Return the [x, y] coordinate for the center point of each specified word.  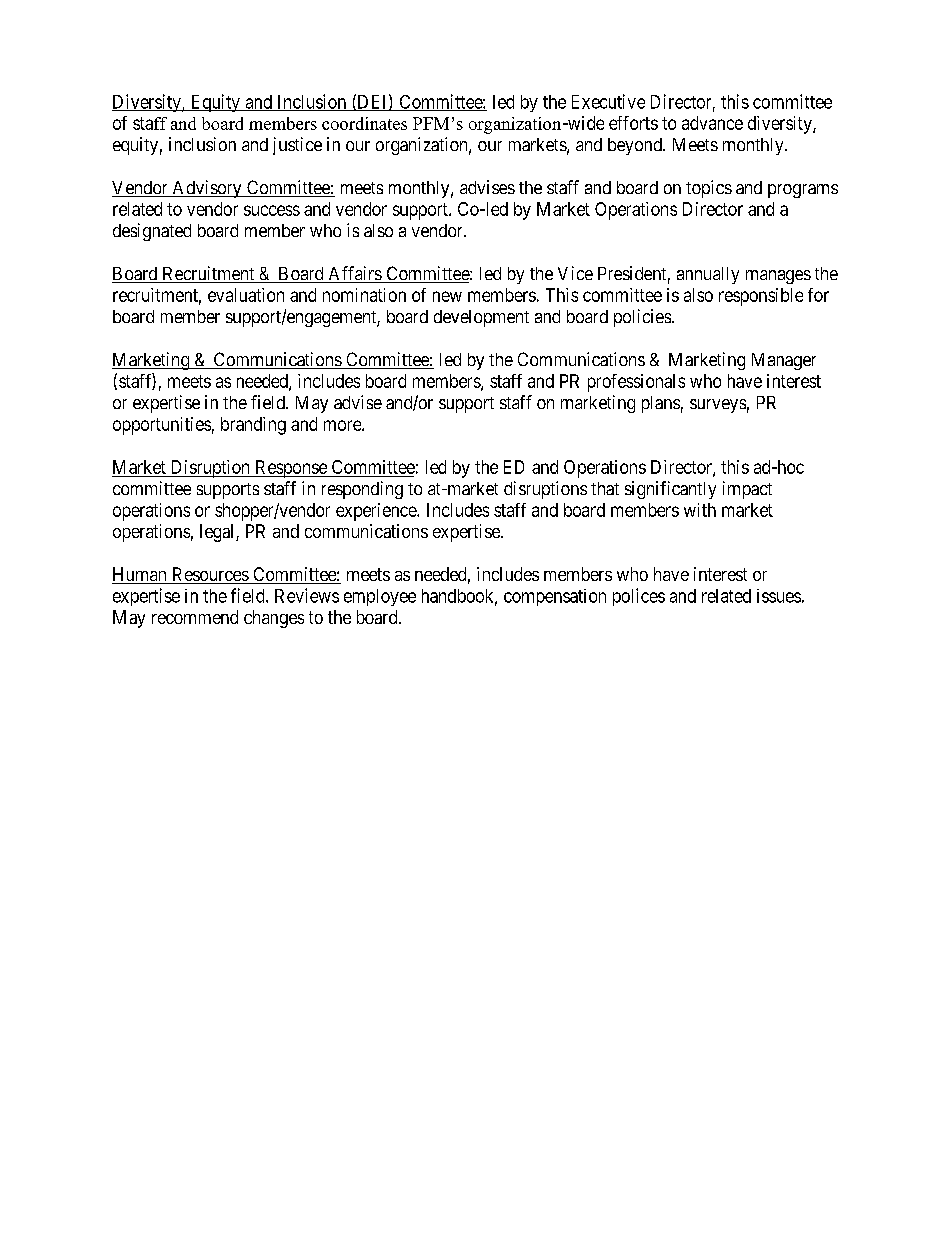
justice [297, 146]
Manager [784, 361]
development [481, 318]
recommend [195, 617]
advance [712, 123]
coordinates [364, 123]
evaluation [246, 295]
